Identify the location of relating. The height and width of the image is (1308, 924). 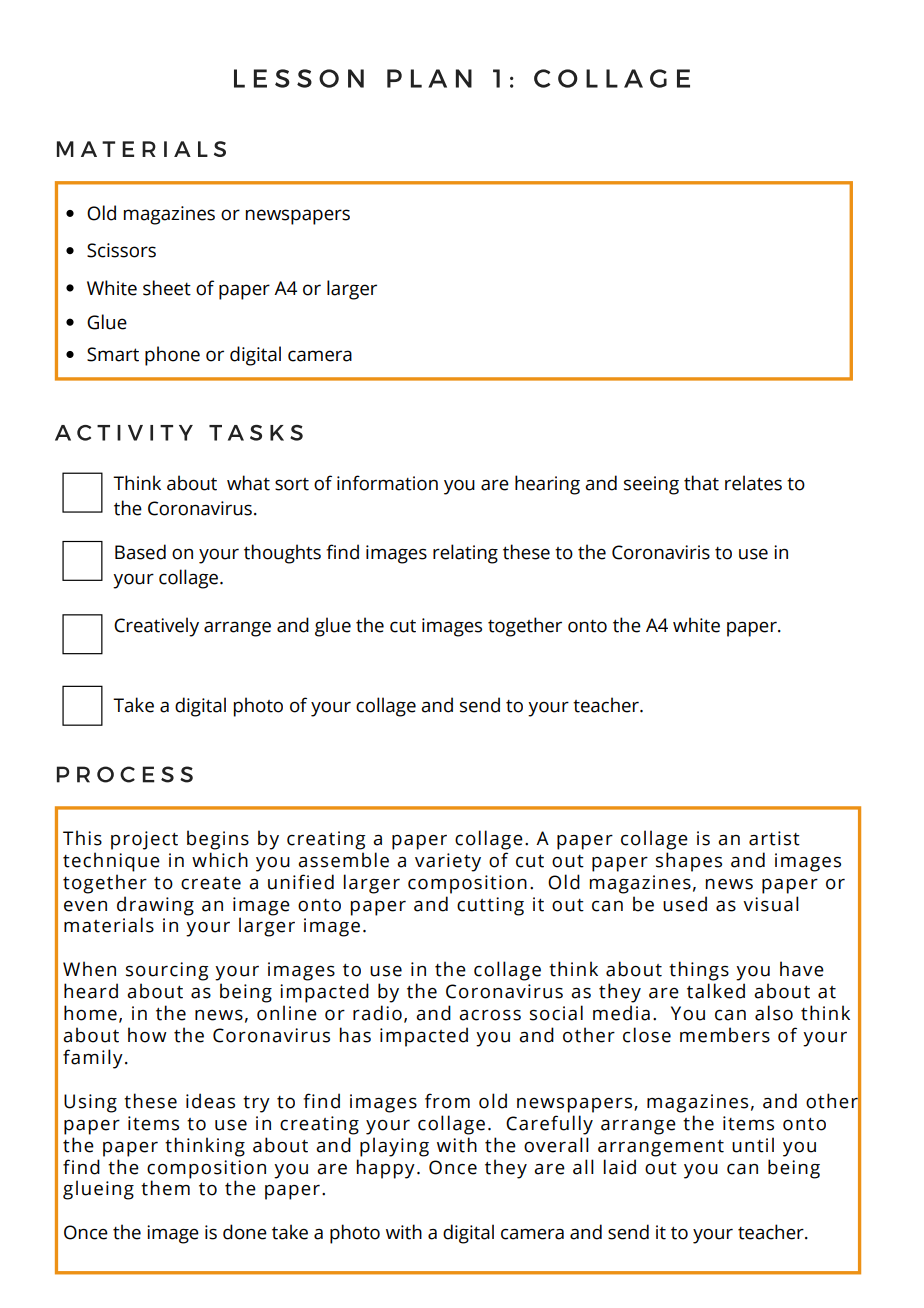
(465, 554).
